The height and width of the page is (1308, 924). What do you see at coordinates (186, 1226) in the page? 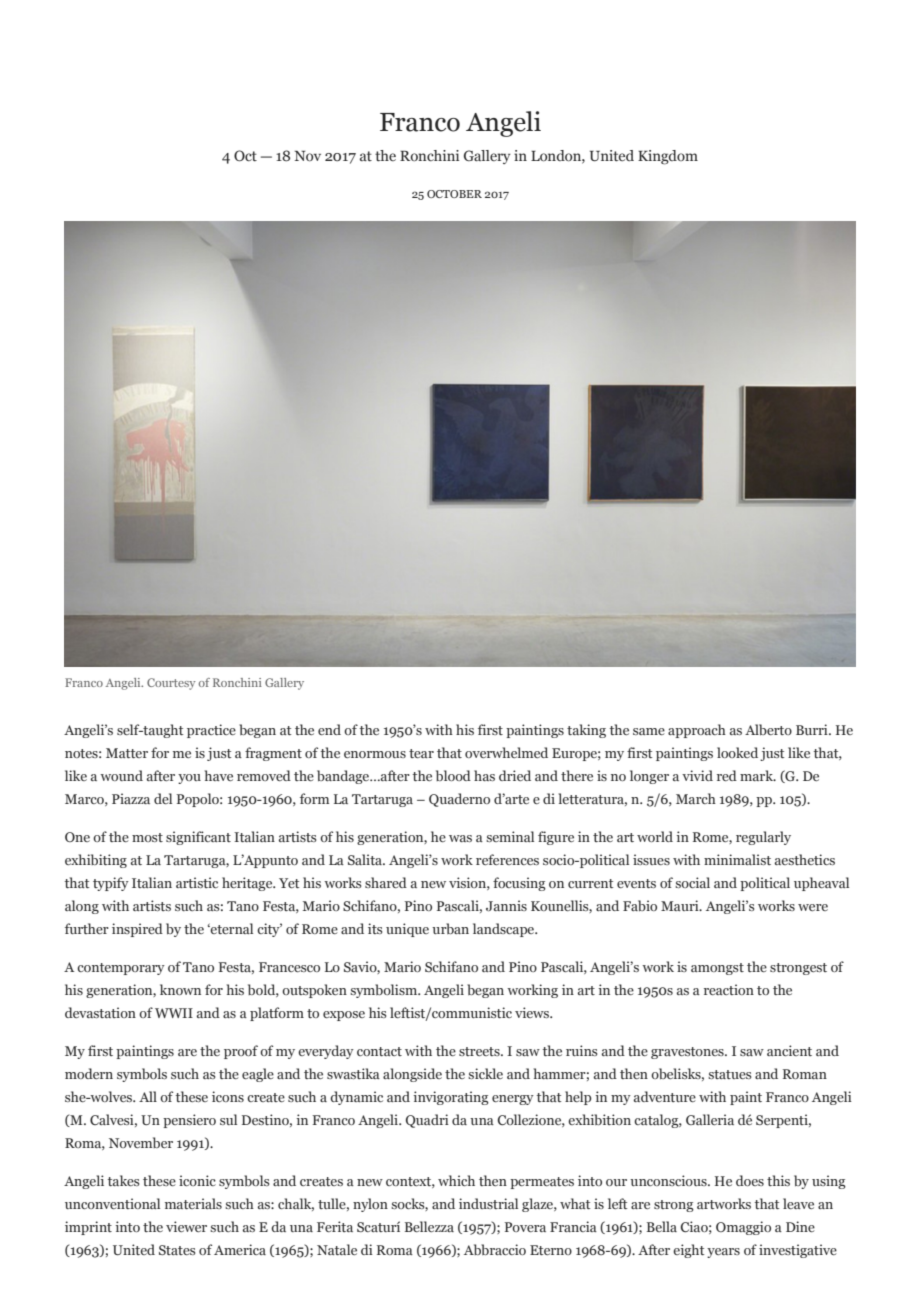
I see `viewer` at bounding box center [186, 1226].
